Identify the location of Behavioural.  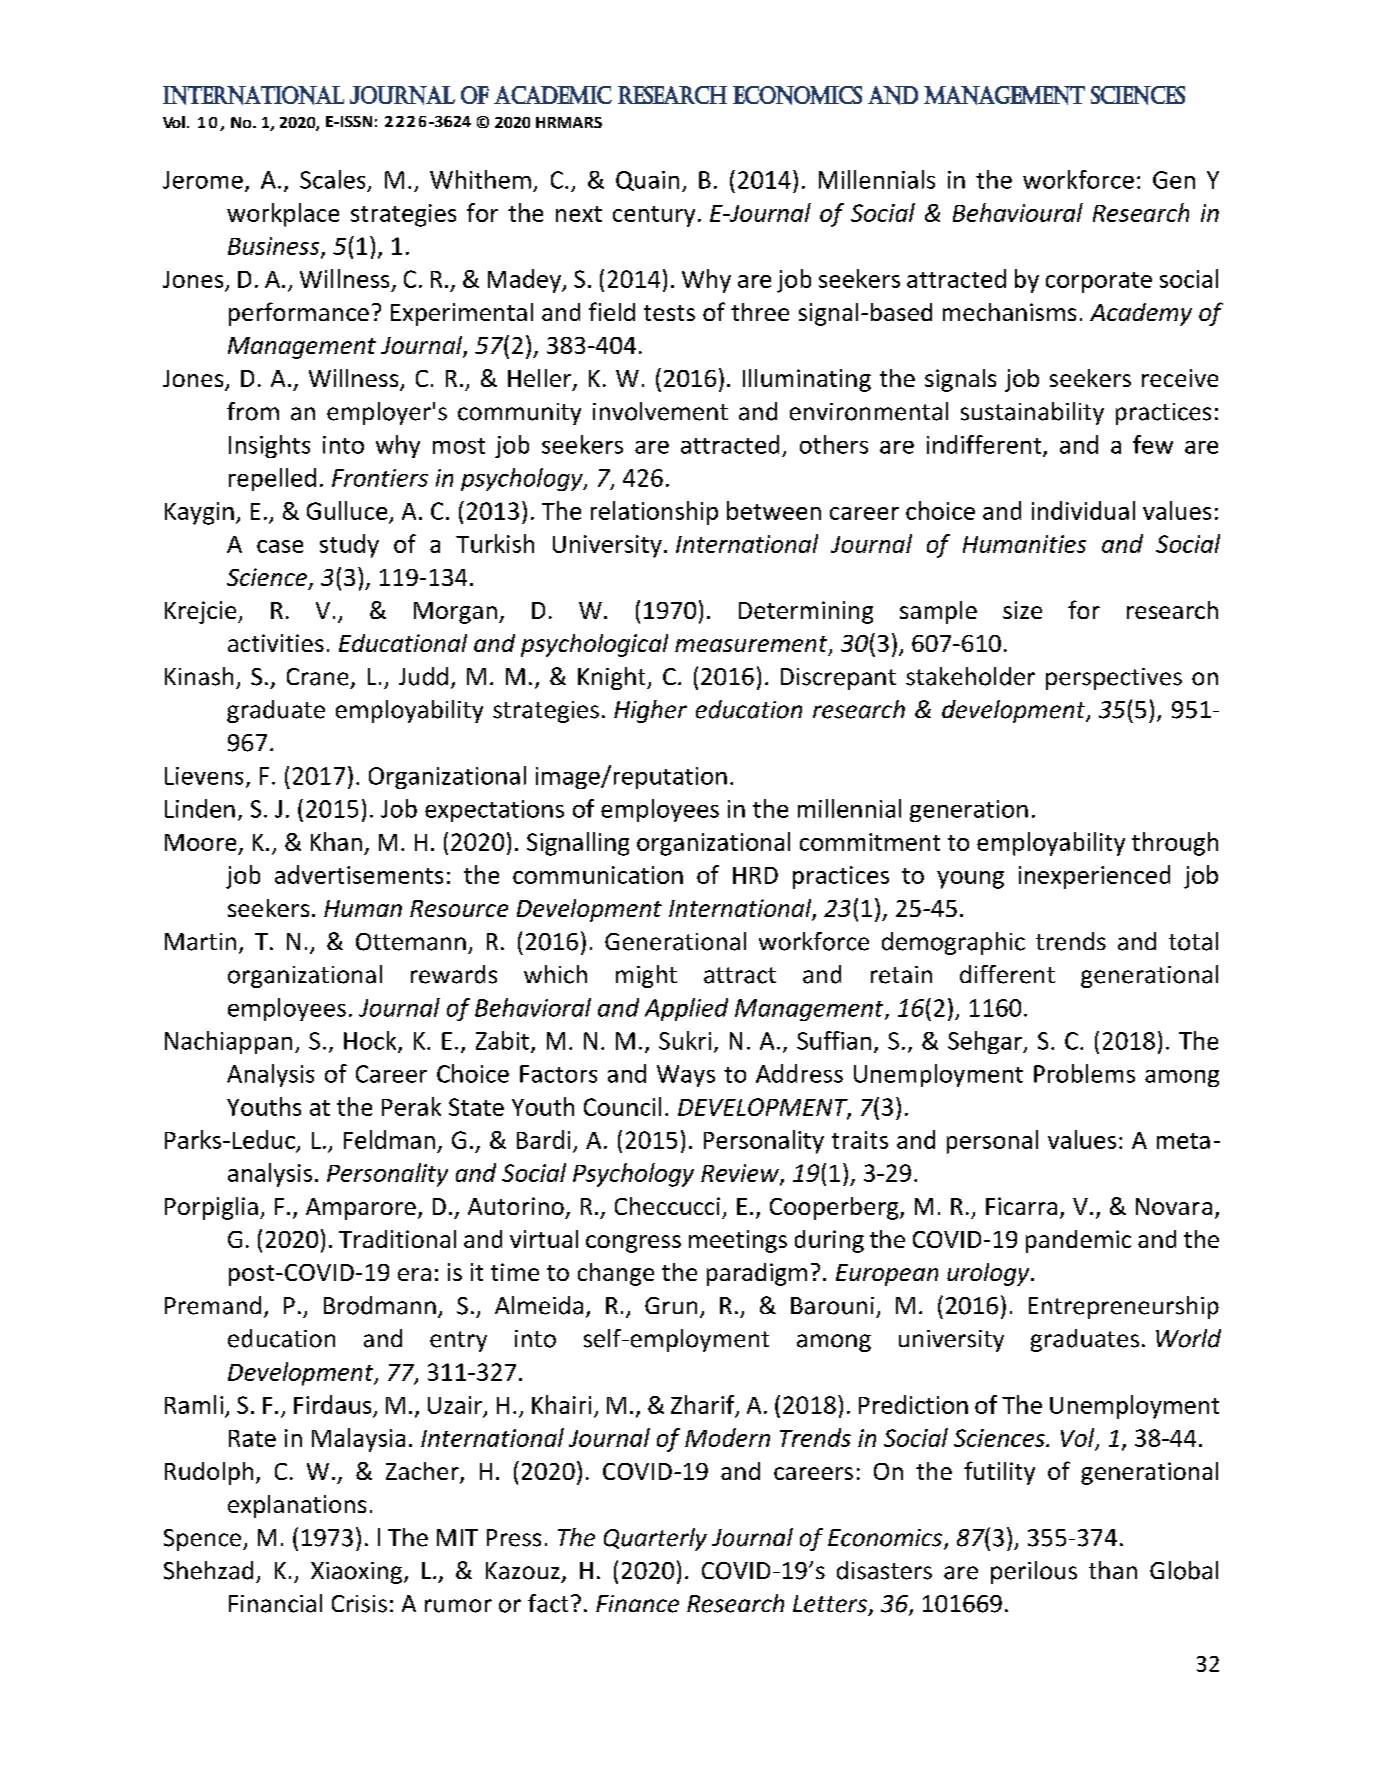
(1018, 212).
